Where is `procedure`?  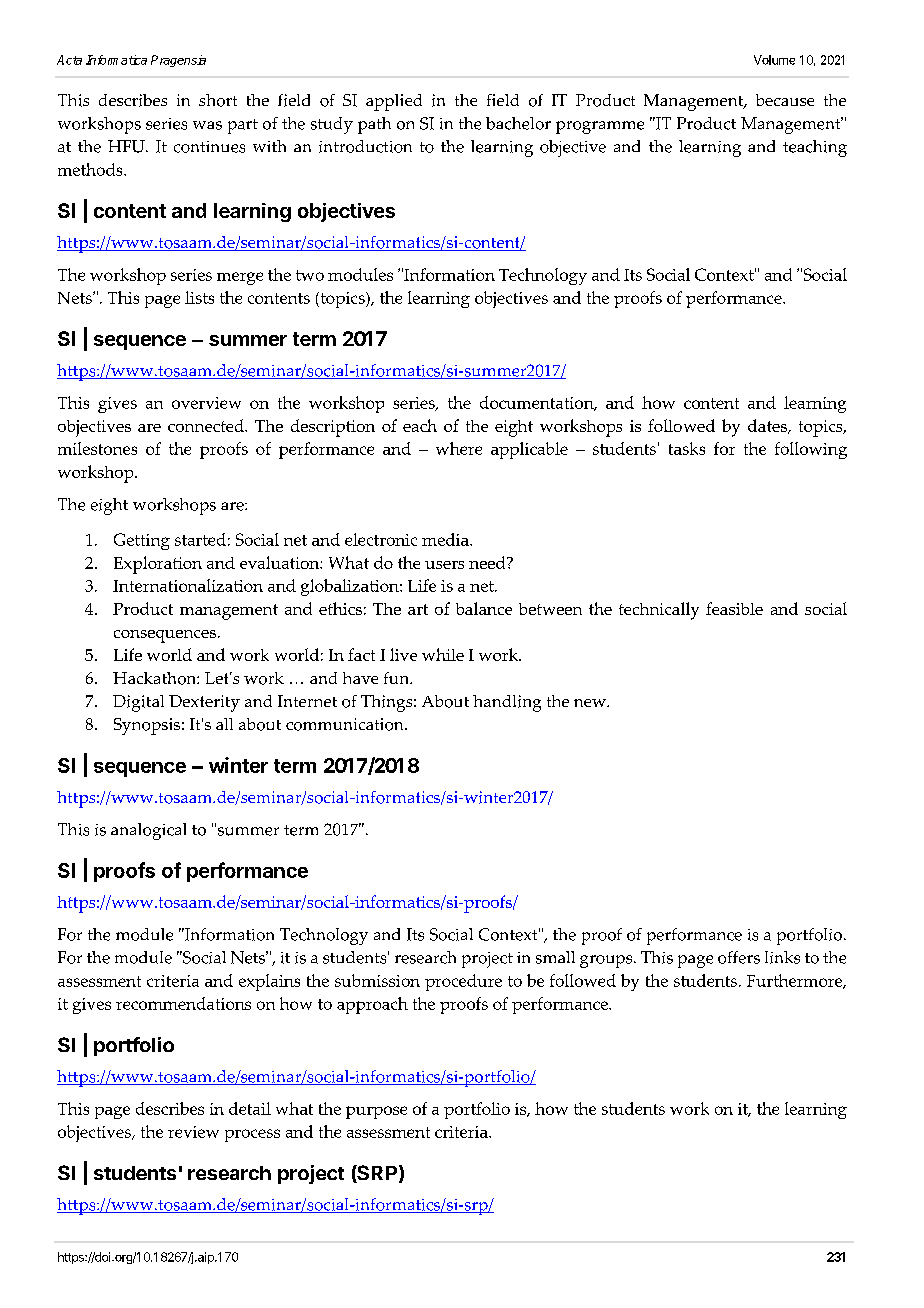 procedure is located at coordinates (463, 982).
